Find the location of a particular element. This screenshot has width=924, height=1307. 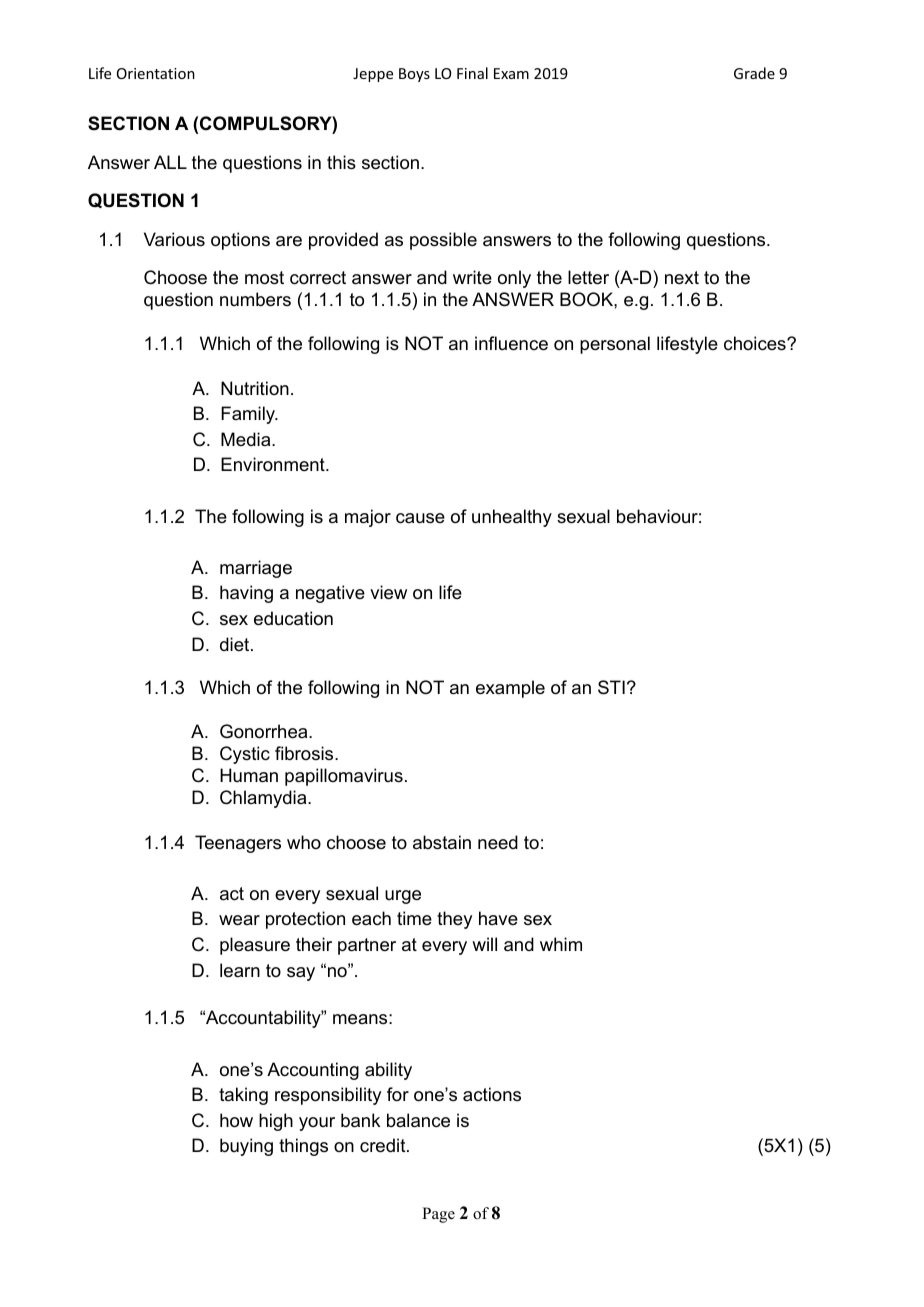

buying is located at coordinates (246, 1147).
